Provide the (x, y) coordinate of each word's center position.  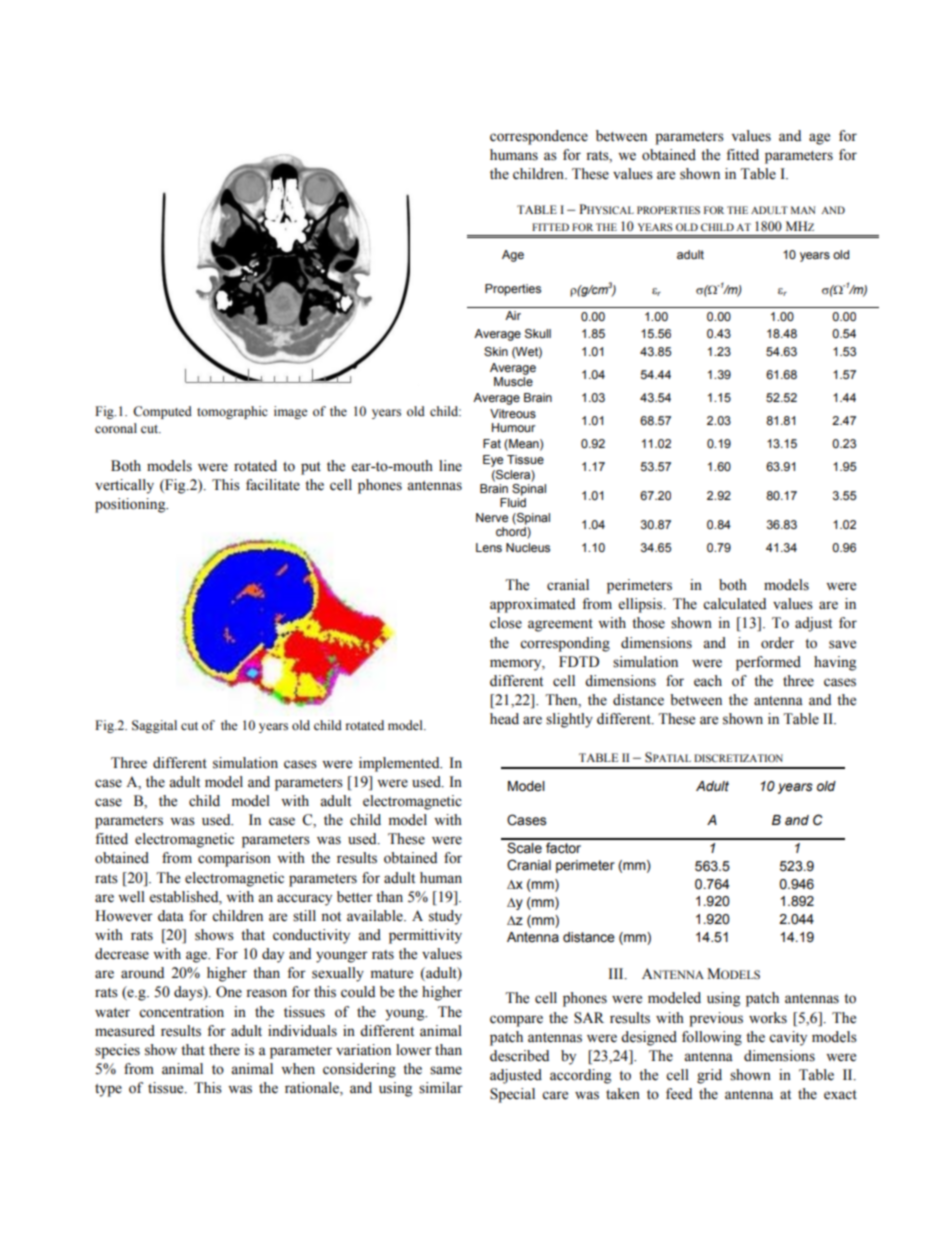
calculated (734, 604)
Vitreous (513, 413)
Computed (162, 412)
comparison (234, 859)
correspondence (539, 137)
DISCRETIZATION (738, 758)
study (445, 917)
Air (513, 315)
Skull (538, 334)
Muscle (513, 381)
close (506, 623)
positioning (131, 505)
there (224, 1050)
